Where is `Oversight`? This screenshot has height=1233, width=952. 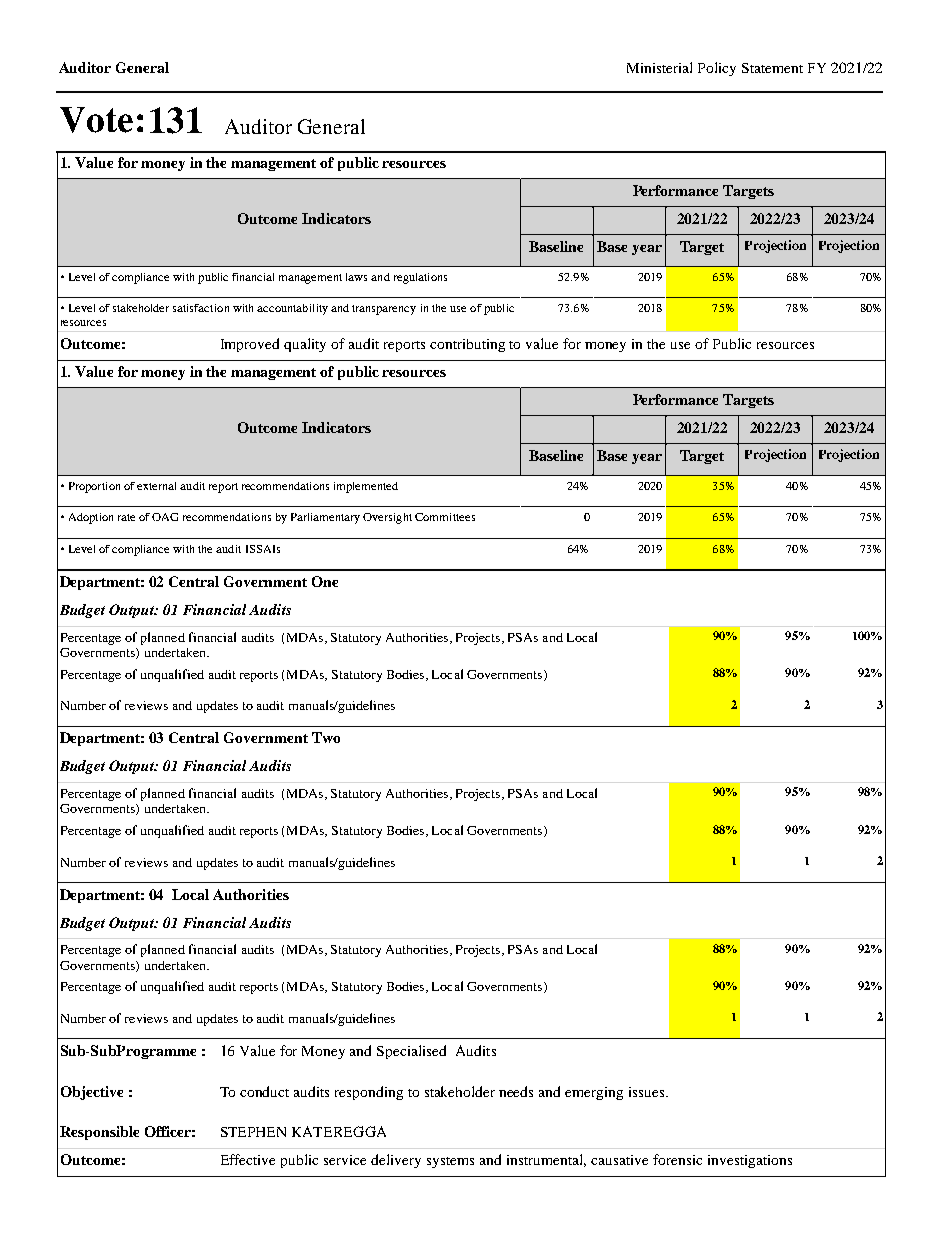 Oversight is located at coordinates (387, 518).
